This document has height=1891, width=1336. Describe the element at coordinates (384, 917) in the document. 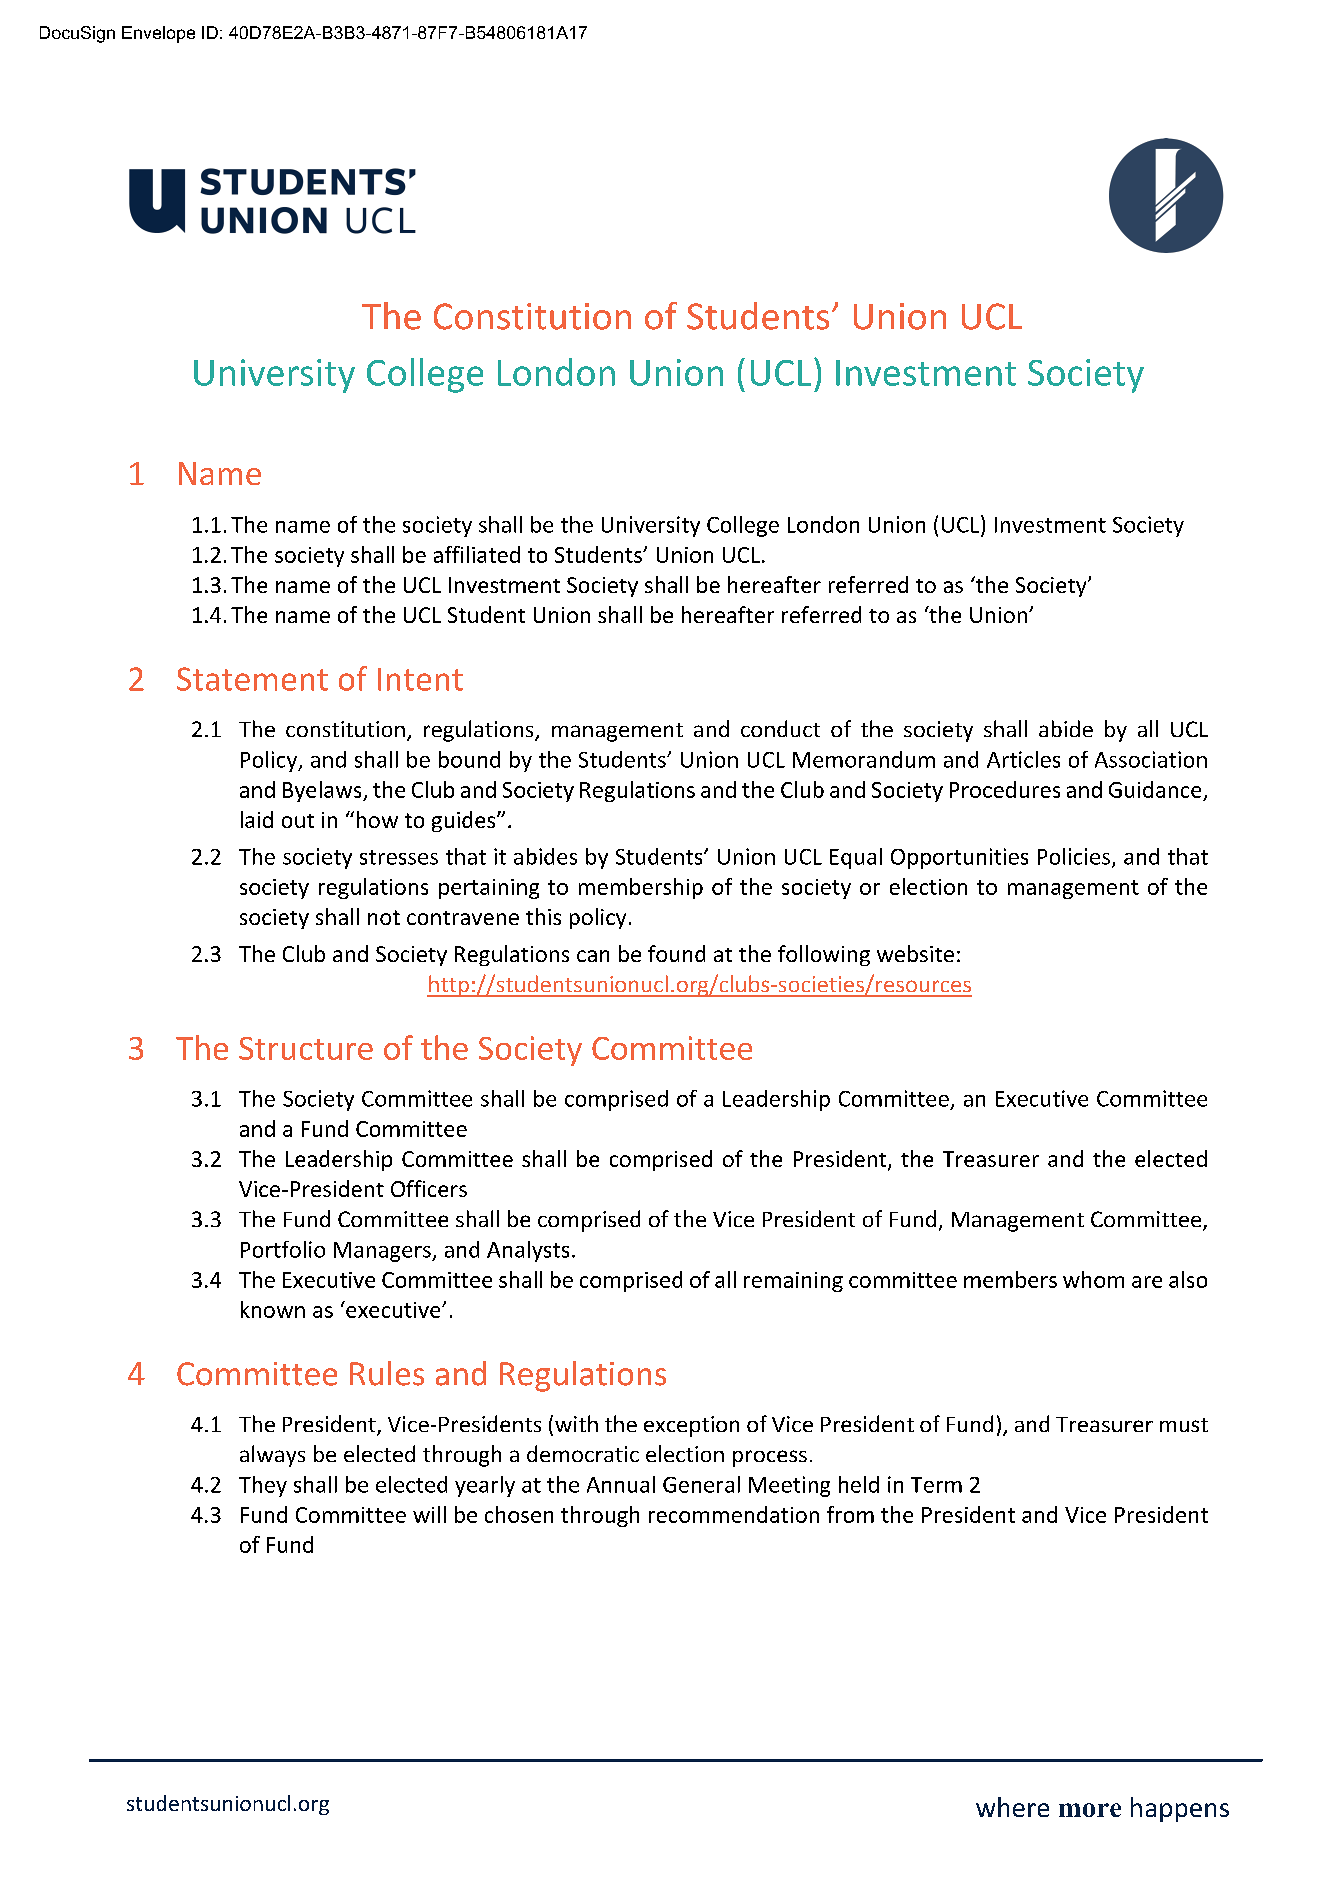

I see `not` at that location.
